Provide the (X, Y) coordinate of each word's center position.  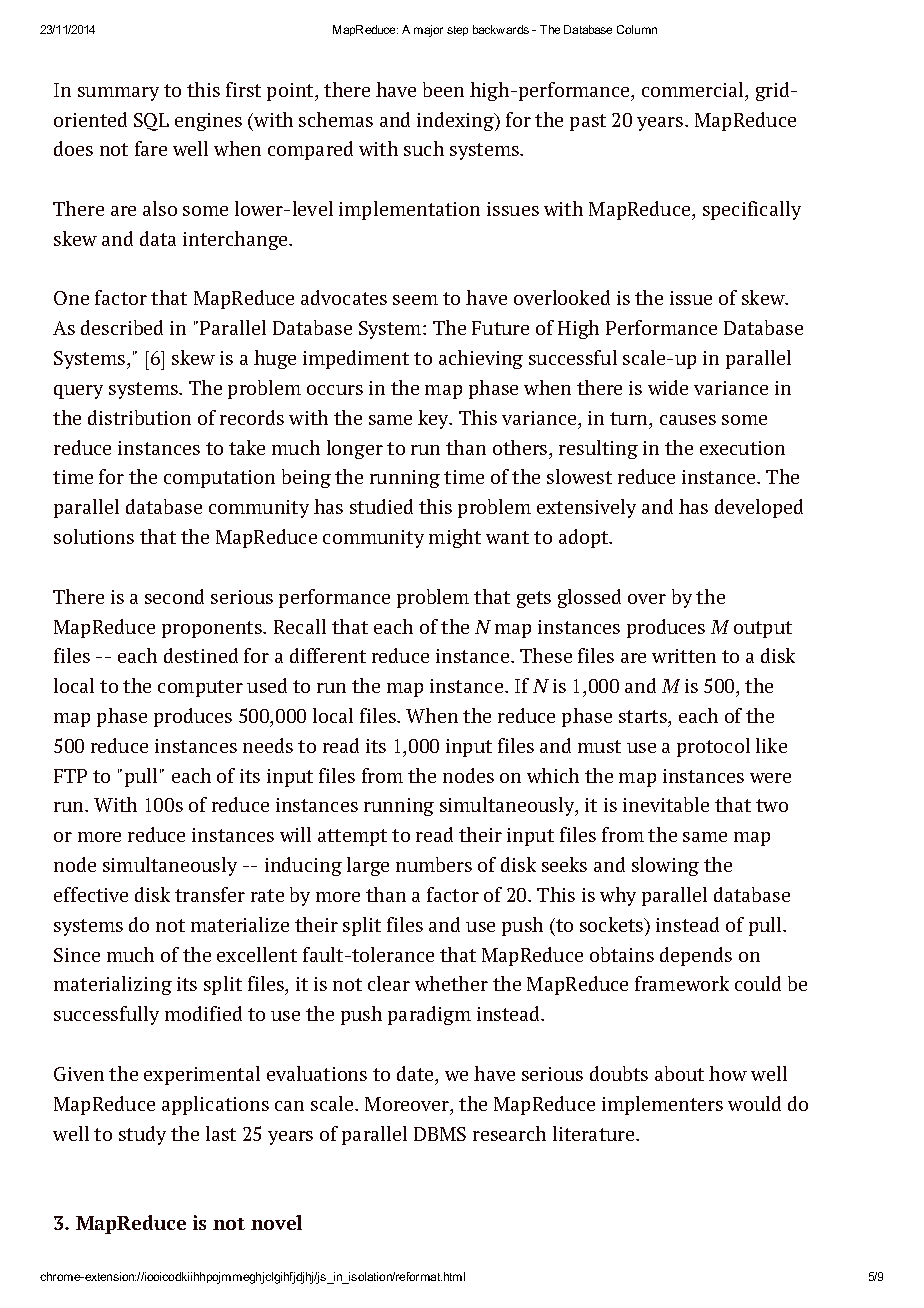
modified (203, 1013)
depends (696, 956)
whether (451, 983)
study (142, 1135)
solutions (94, 536)
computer (200, 688)
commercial (694, 91)
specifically (752, 210)
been (443, 89)
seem (415, 300)
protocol (713, 747)
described (122, 327)
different (328, 655)
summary (118, 94)
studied (381, 506)
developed (759, 508)
